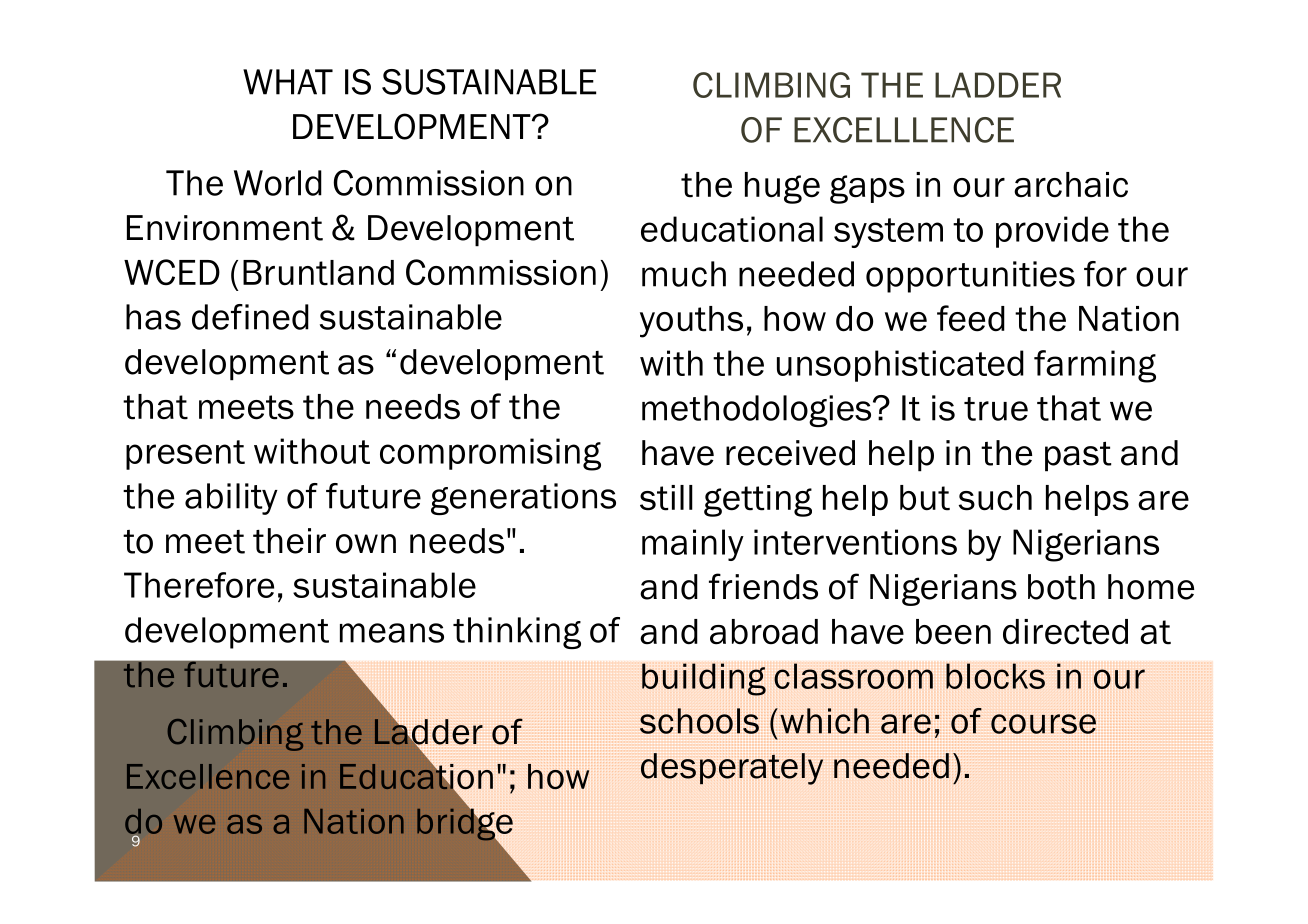  Describe the element at coordinates (288, 82) in the image. I see `WHAT` at that location.
